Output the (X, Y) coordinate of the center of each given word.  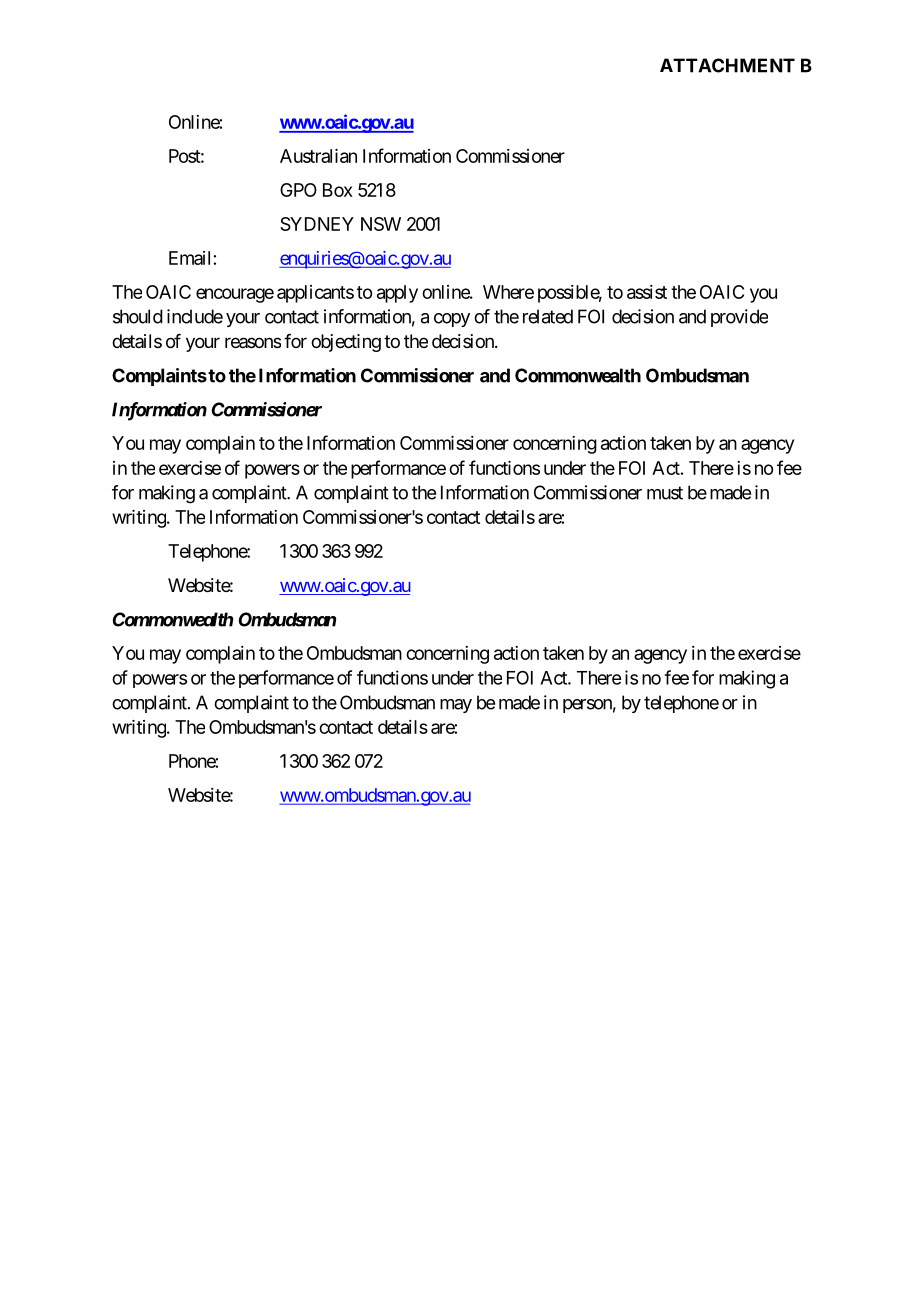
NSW (381, 224)
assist (647, 292)
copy (452, 320)
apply (397, 294)
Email (189, 258)
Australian (318, 156)
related (548, 316)
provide (739, 318)
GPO (298, 190)
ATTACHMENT (727, 65)
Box (338, 190)
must (665, 493)
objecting (346, 343)
